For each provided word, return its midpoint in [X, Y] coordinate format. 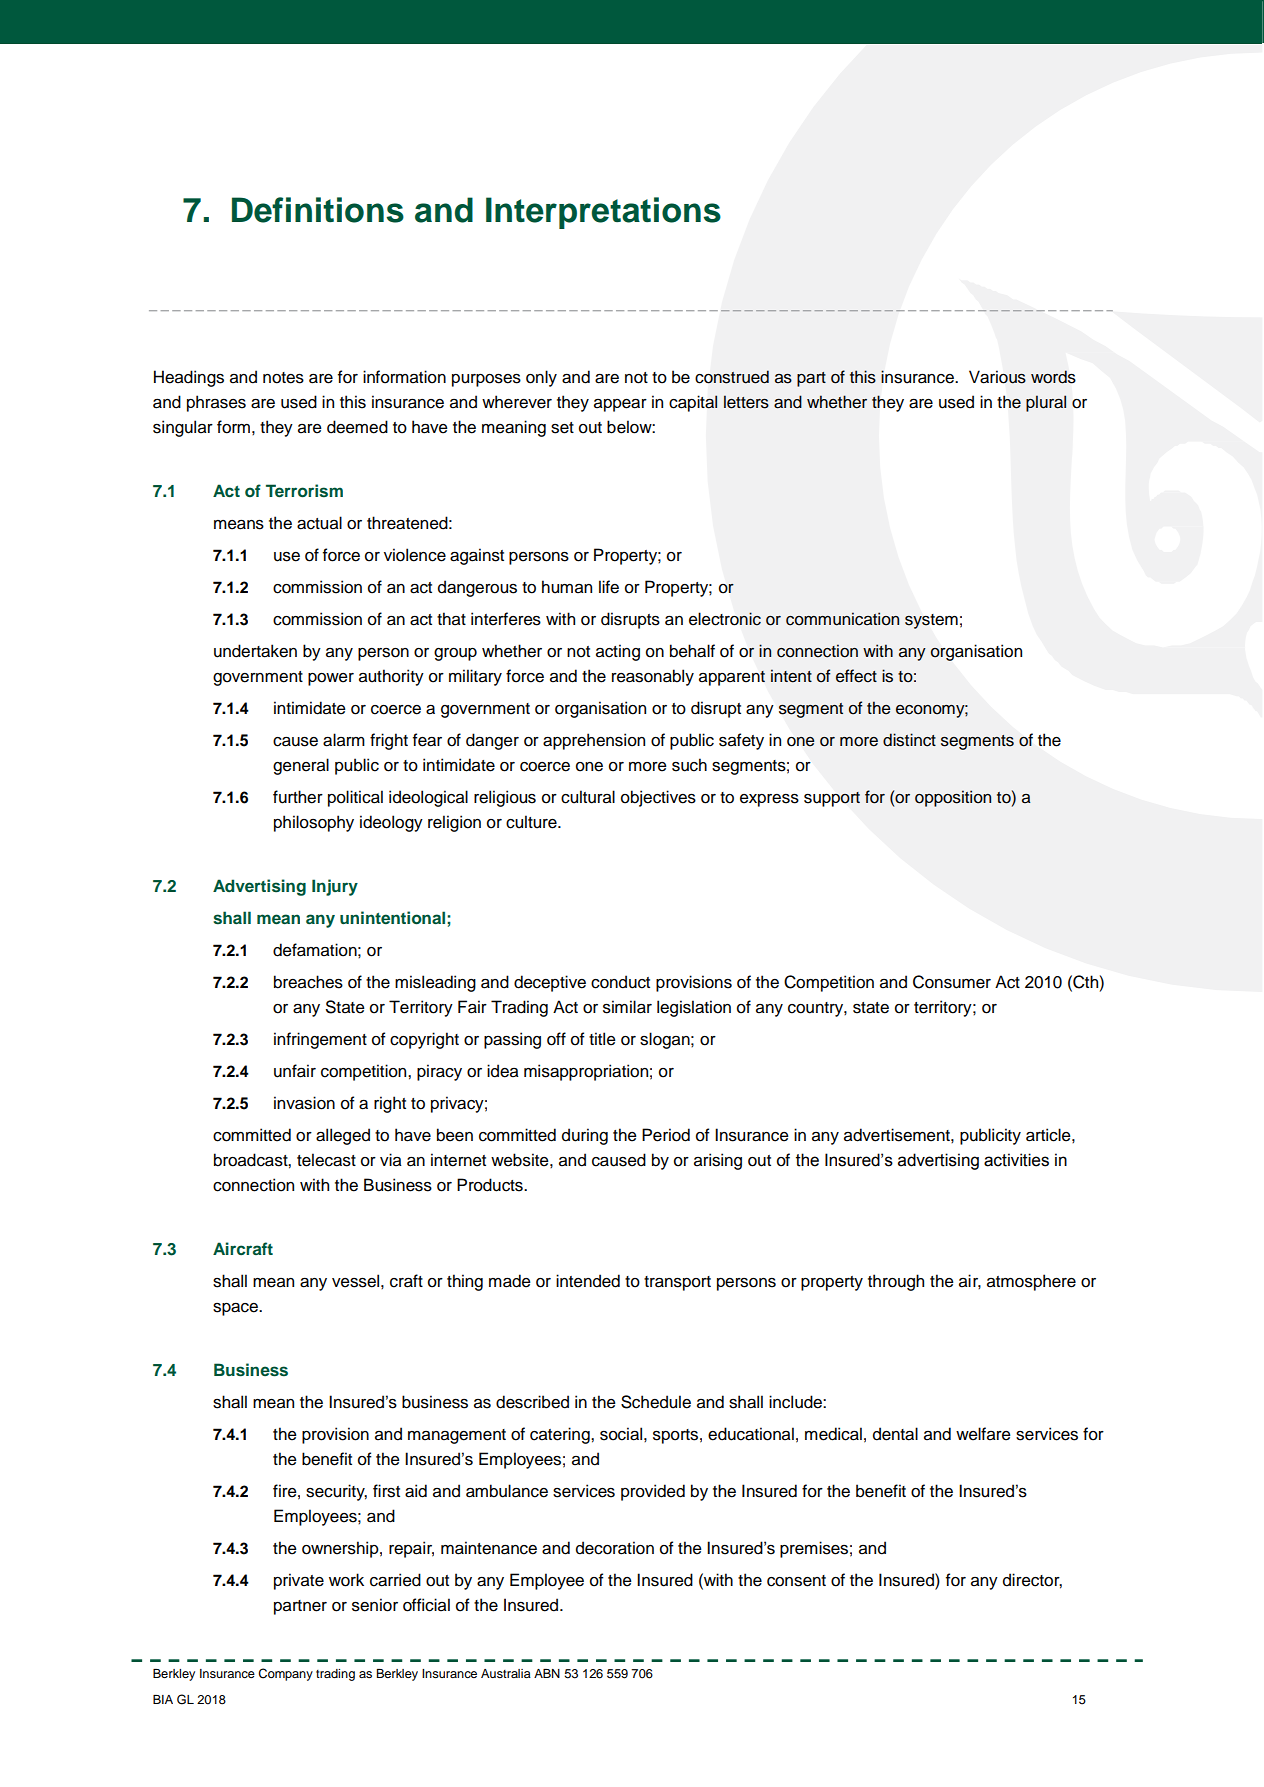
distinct [909, 740]
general [301, 766]
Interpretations [603, 213]
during [585, 1136]
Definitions [318, 210]
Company [285, 1674]
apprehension [594, 741]
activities [1016, 1160]
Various [997, 377]
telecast [326, 1160]
